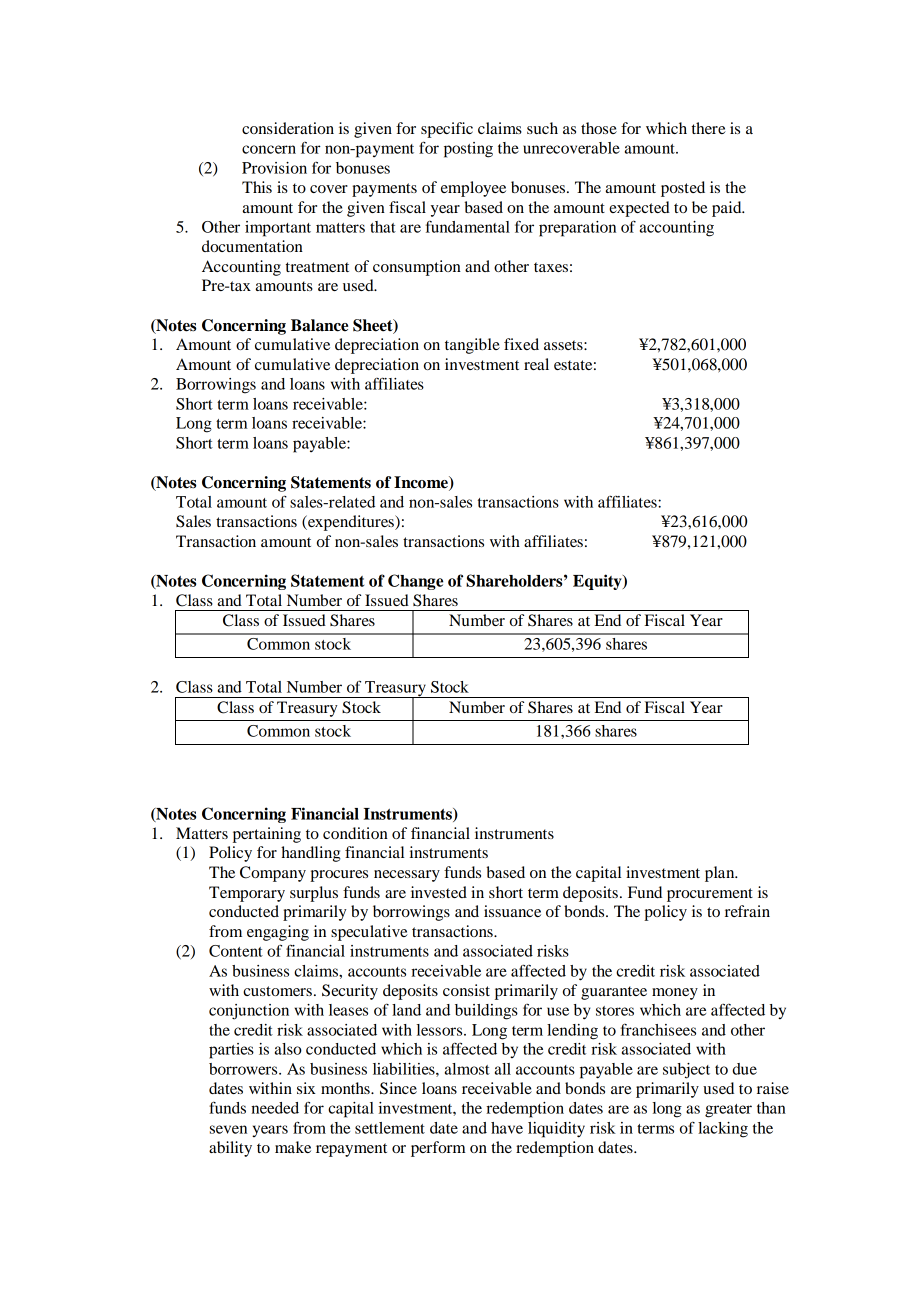  I want to click on expenditures, so click(351, 523).
